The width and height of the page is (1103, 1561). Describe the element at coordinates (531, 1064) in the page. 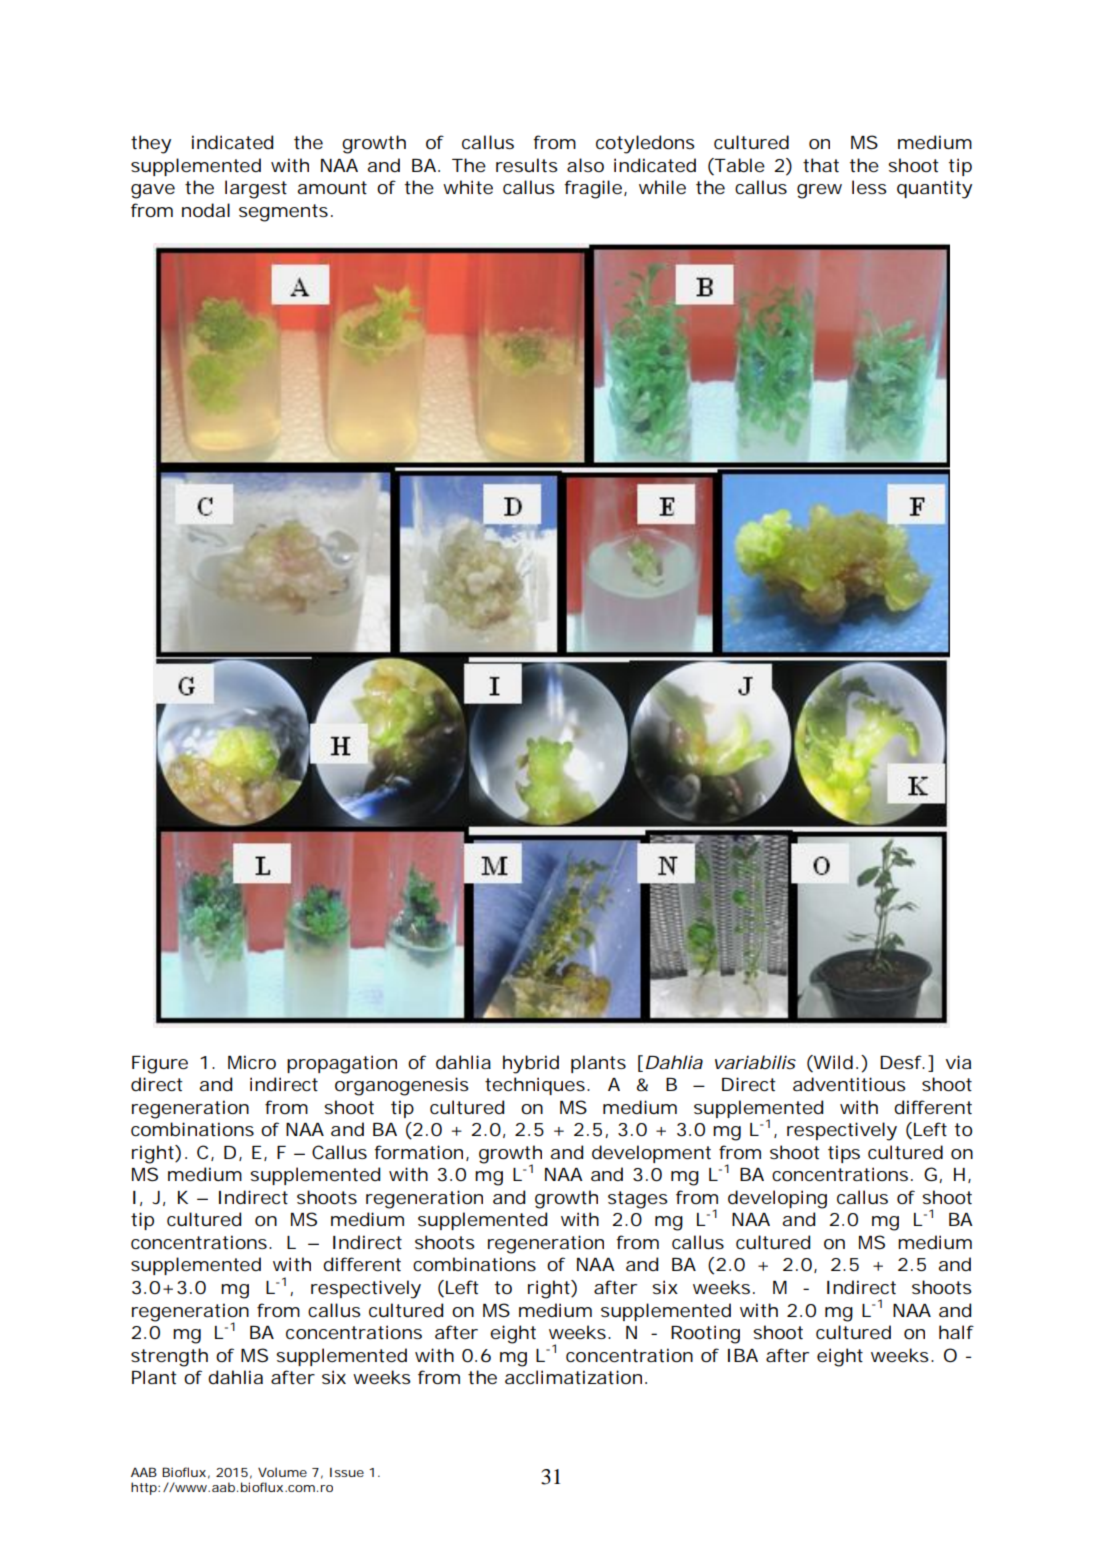

I see `hybrid` at that location.
